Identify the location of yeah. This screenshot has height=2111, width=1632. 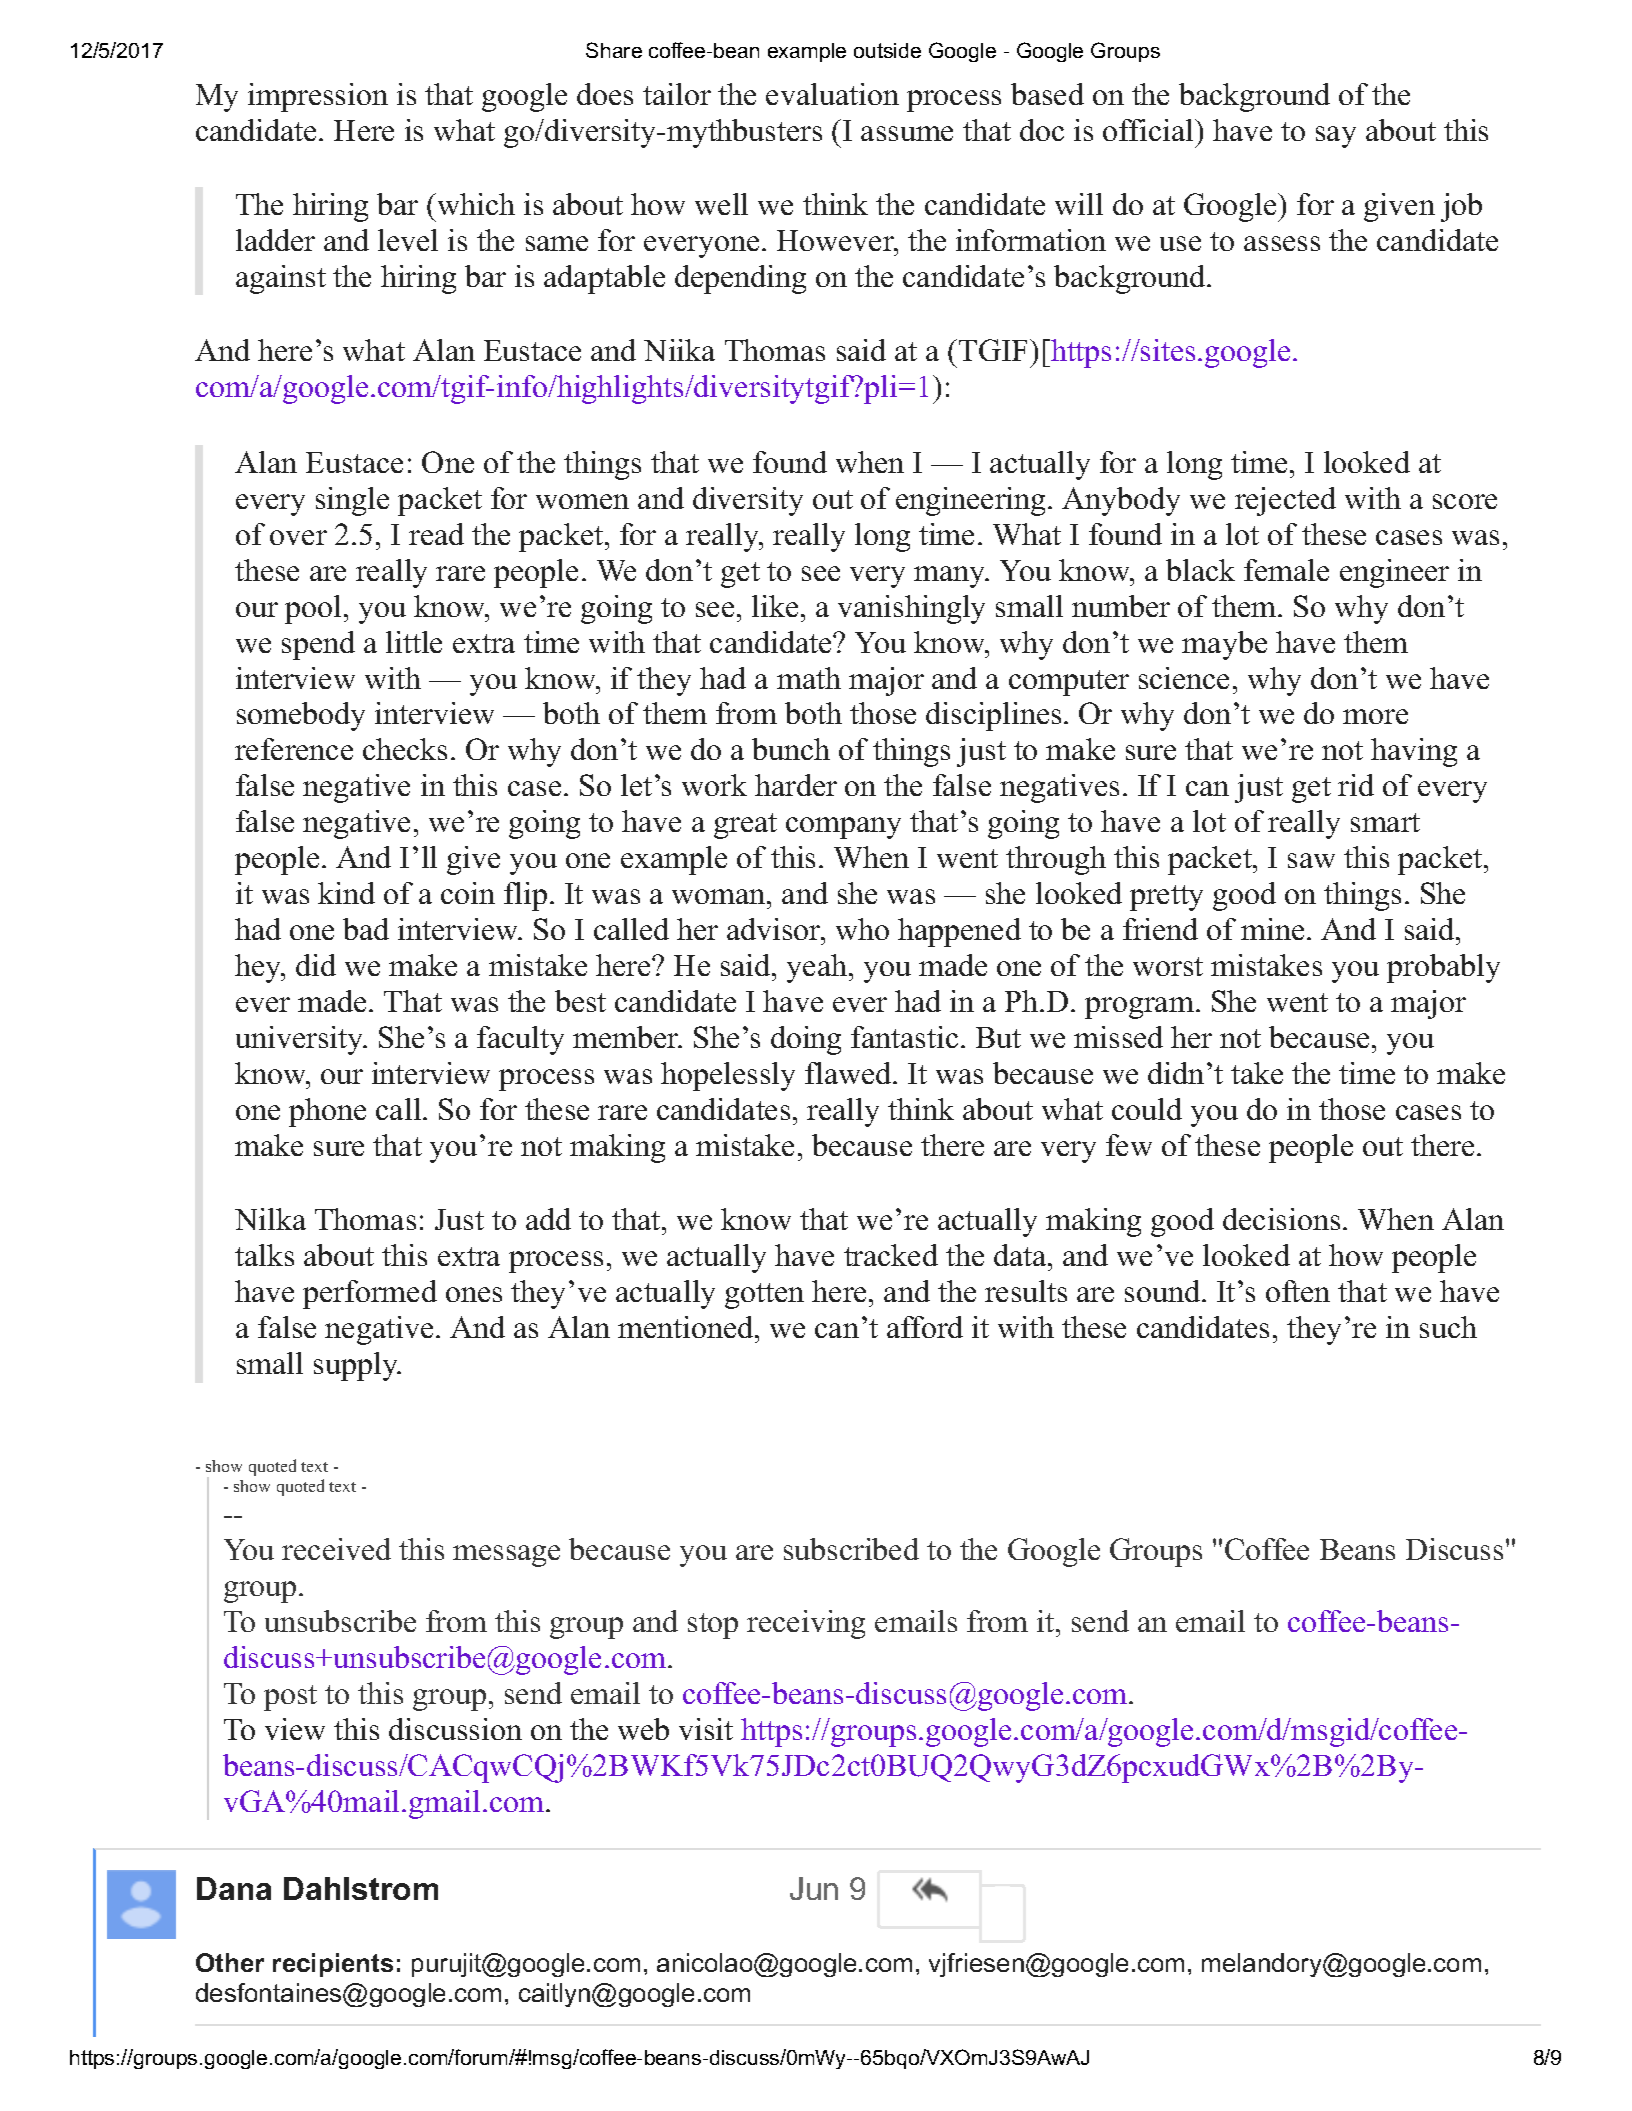
(817, 968).
